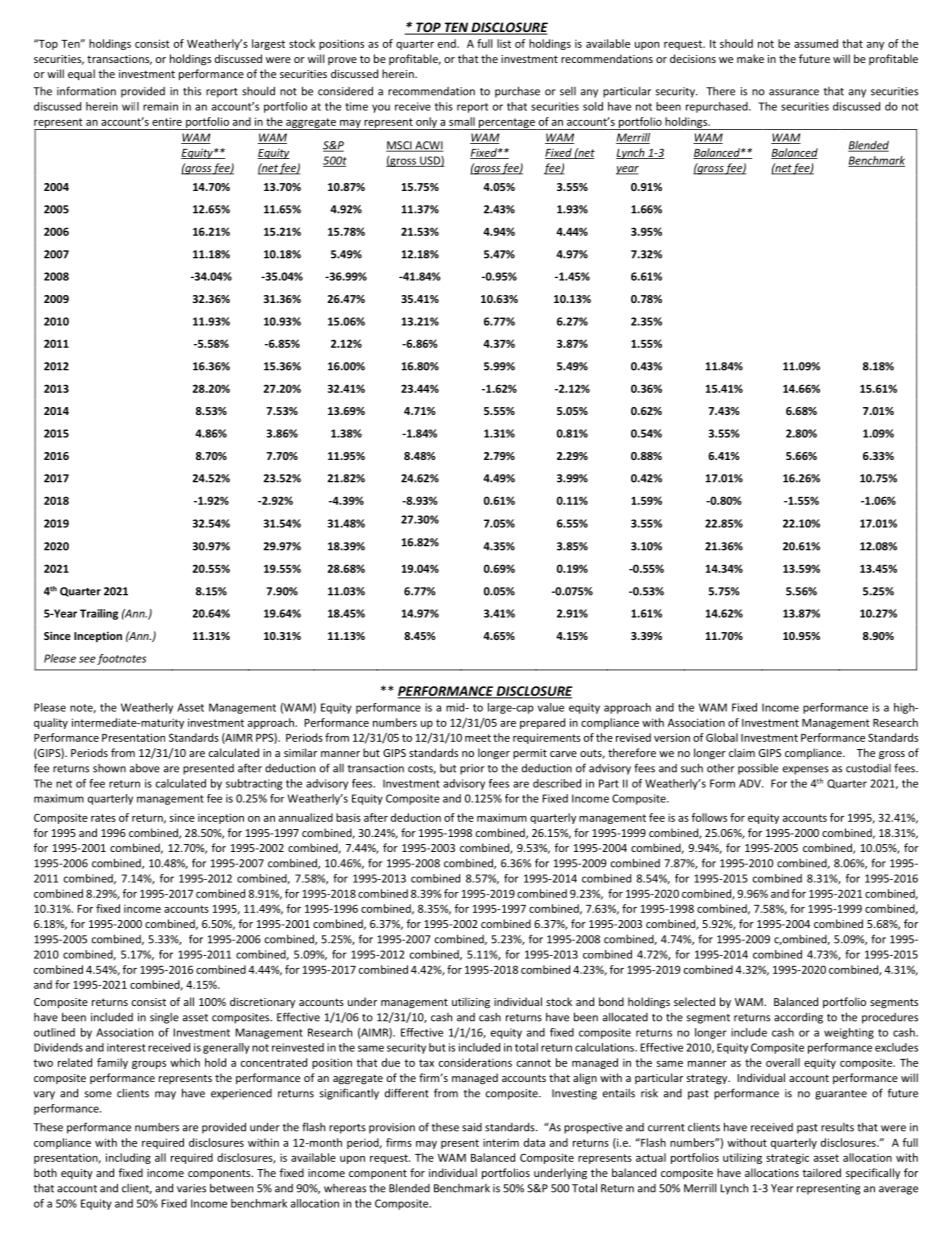 This screenshot has width=952, height=1233. Describe the element at coordinates (798, 1018) in the screenshot. I see `according` at that location.
